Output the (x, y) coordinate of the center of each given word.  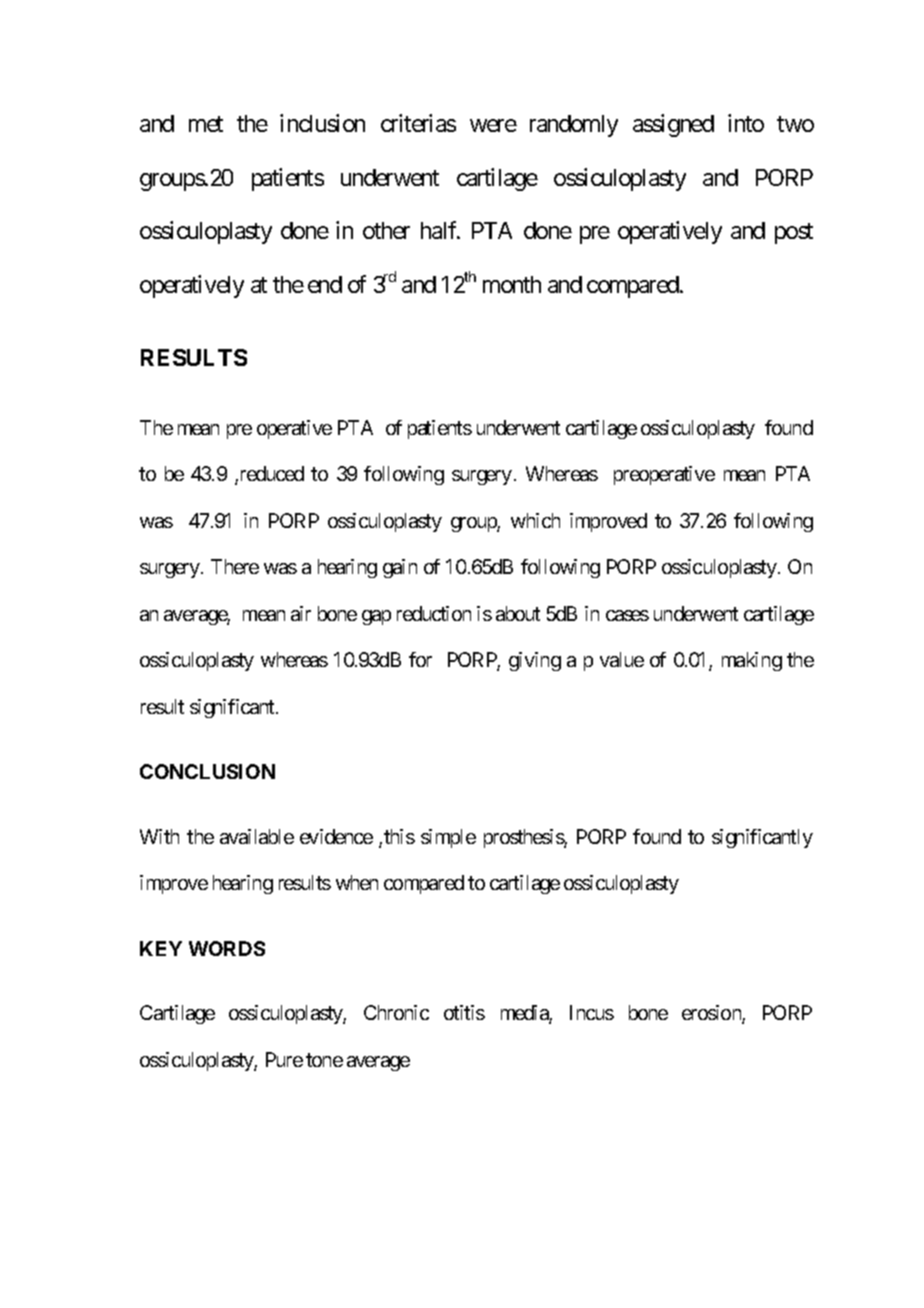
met (206, 124)
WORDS (227, 948)
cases (627, 615)
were (493, 126)
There (235, 566)
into (746, 123)
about (518, 613)
